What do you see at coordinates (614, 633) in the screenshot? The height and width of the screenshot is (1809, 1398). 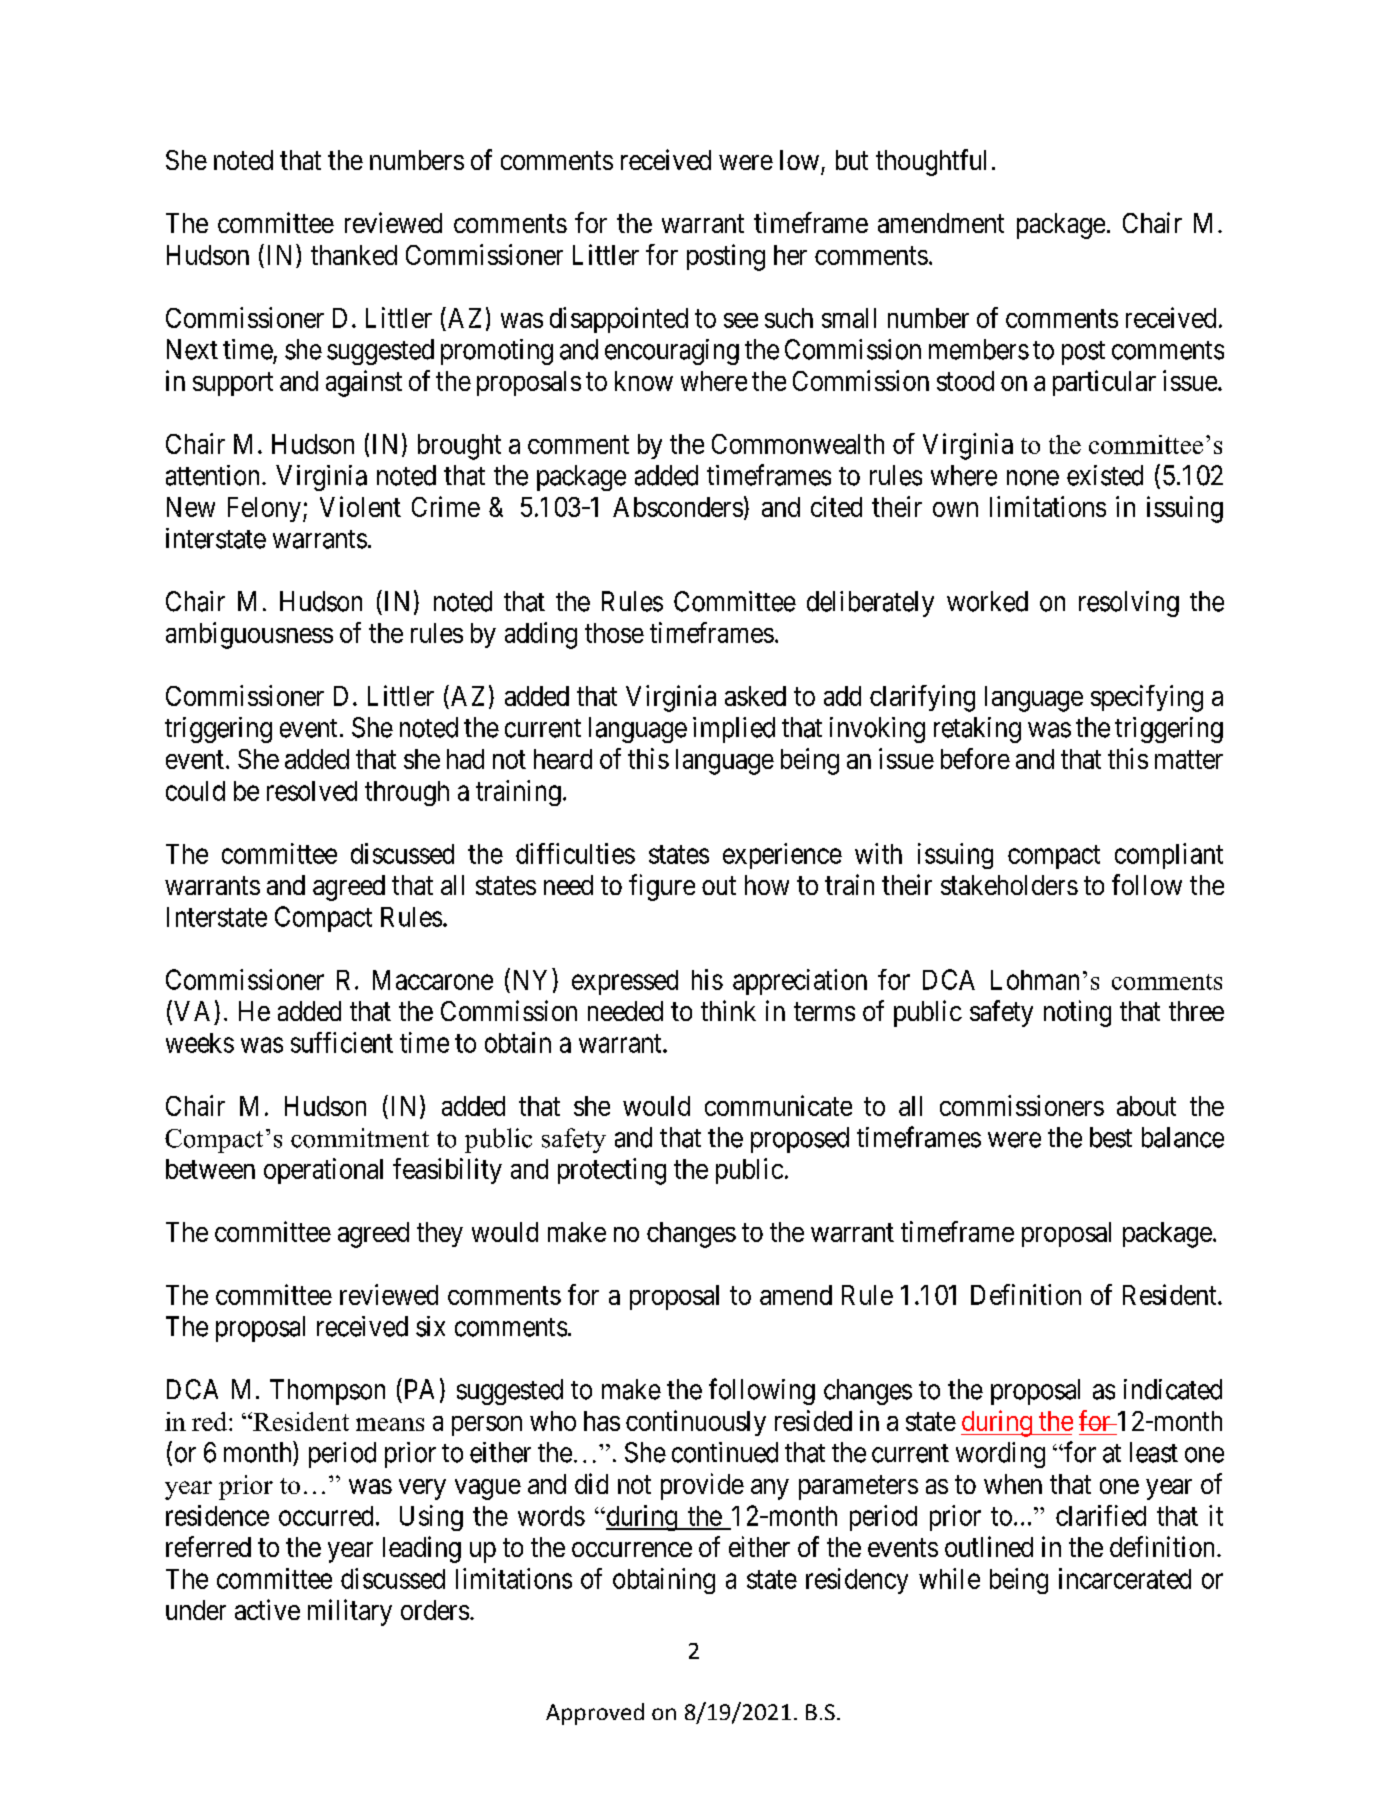 I see `those` at bounding box center [614, 633].
